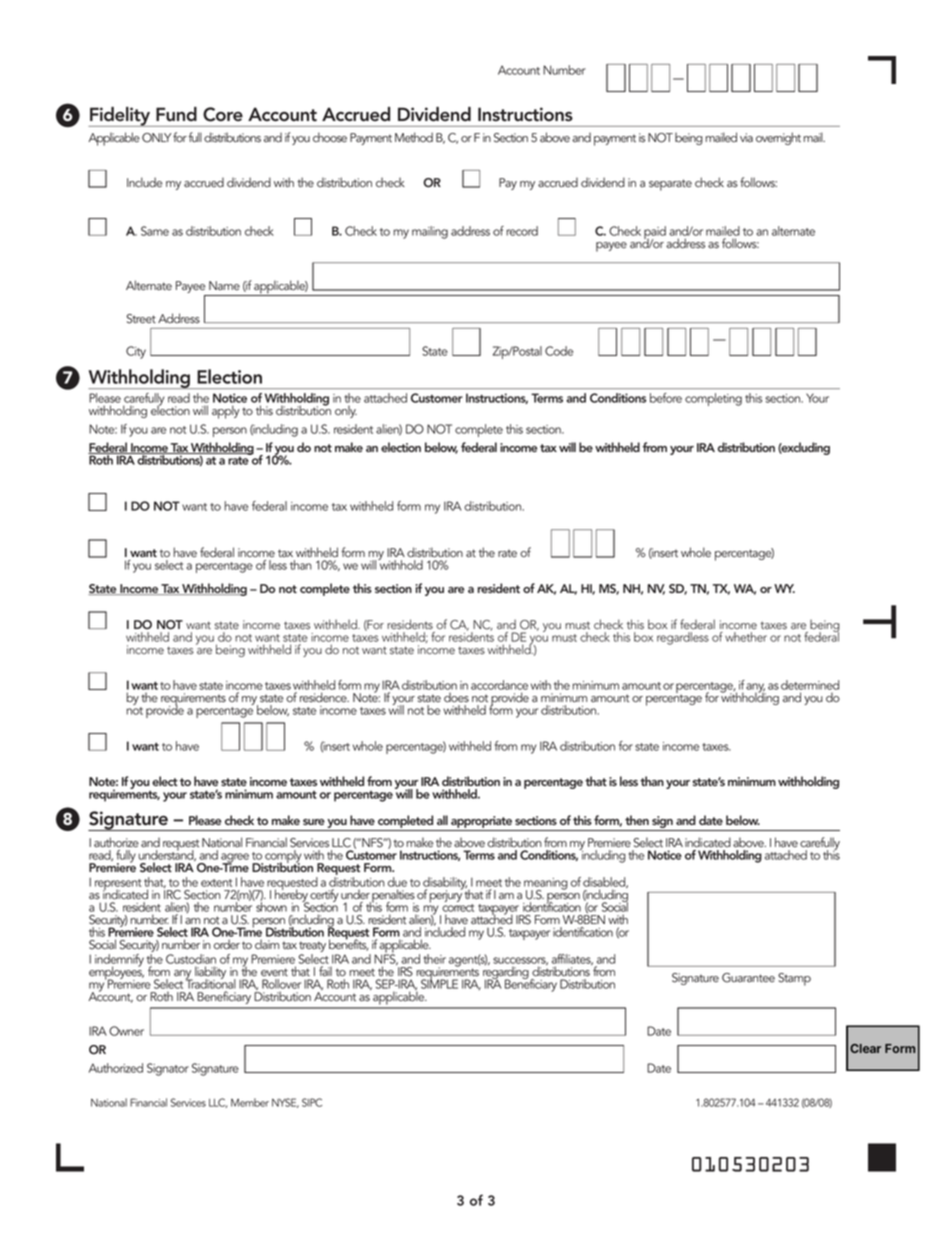 The image size is (952, 1233). What do you see at coordinates (748, 978) in the screenshot?
I see `Guarantee` at bounding box center [748, 978].
